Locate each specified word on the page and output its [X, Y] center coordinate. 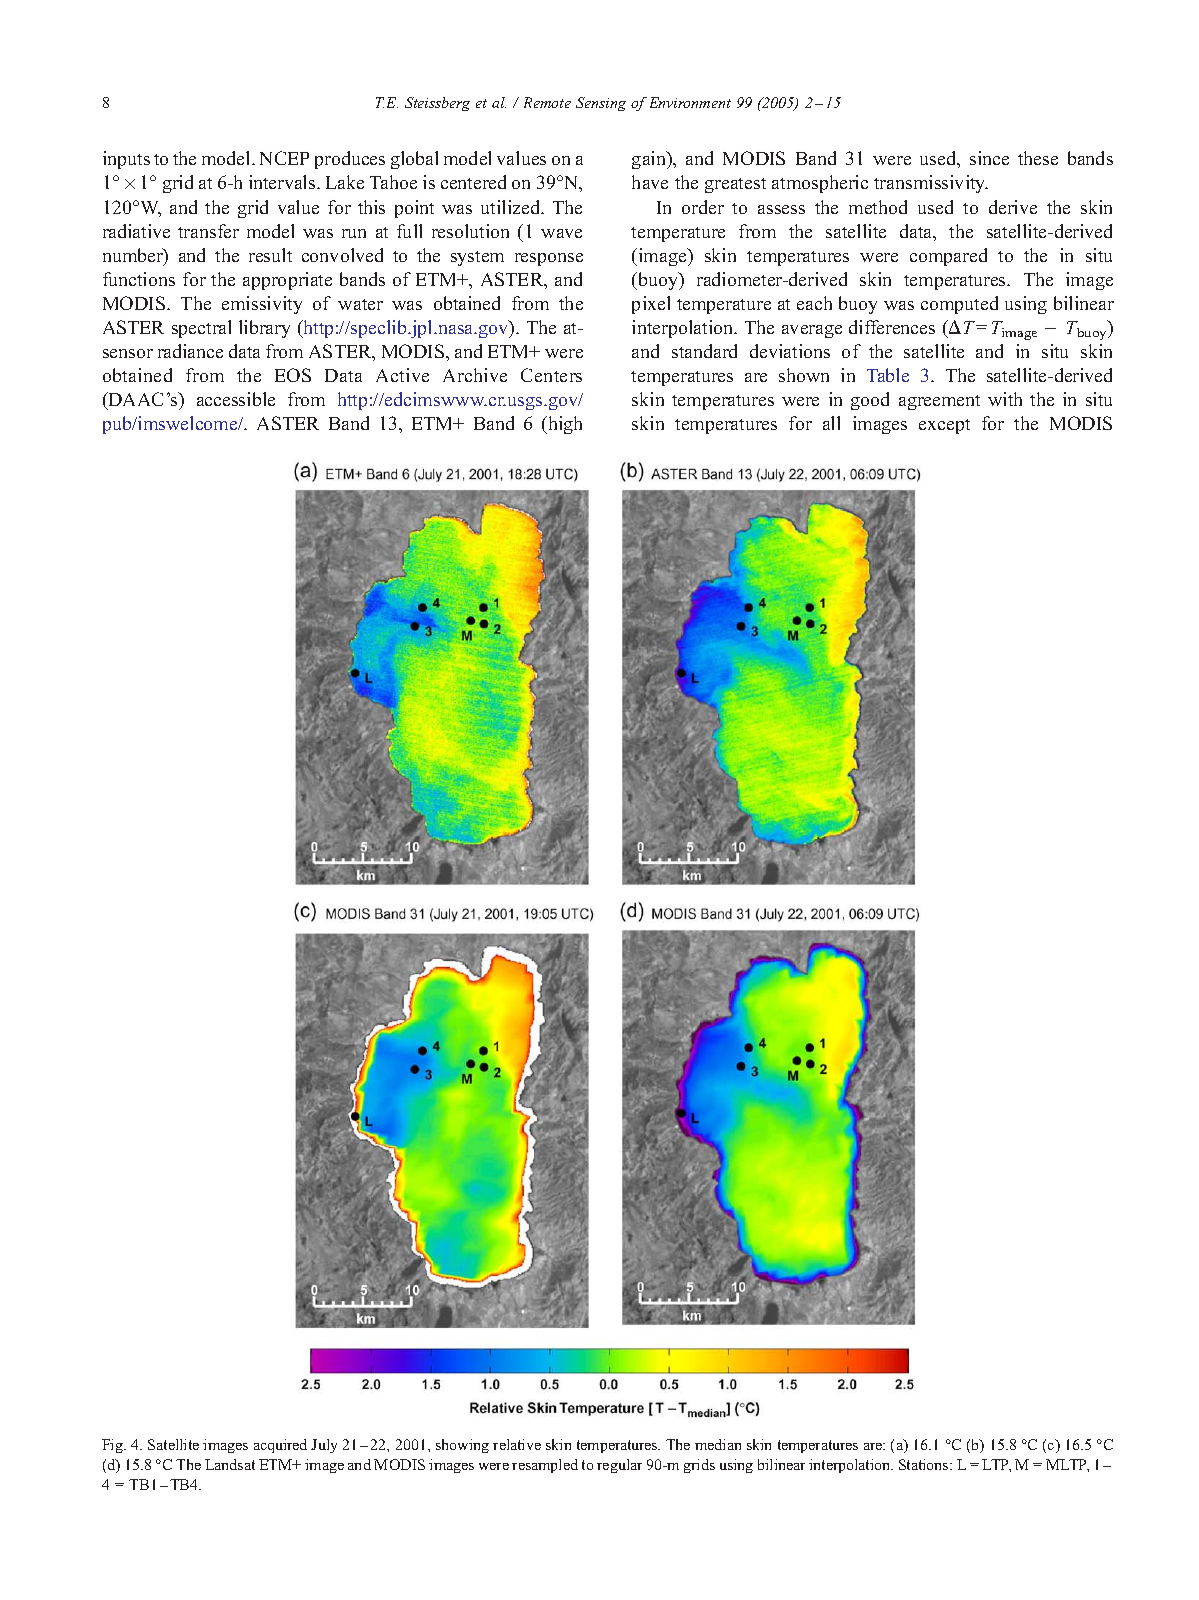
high [564, 425]
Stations [925, 1464]
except [944, 426]
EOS [293, 375]
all [831, 423]
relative [517, 1444]
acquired [280, 1446]
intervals [283, 182]
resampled [545, 1466]
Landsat [230, 1464]
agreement [939, 402]
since [989, 158]
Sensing [601, 104]
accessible [236, 399]
